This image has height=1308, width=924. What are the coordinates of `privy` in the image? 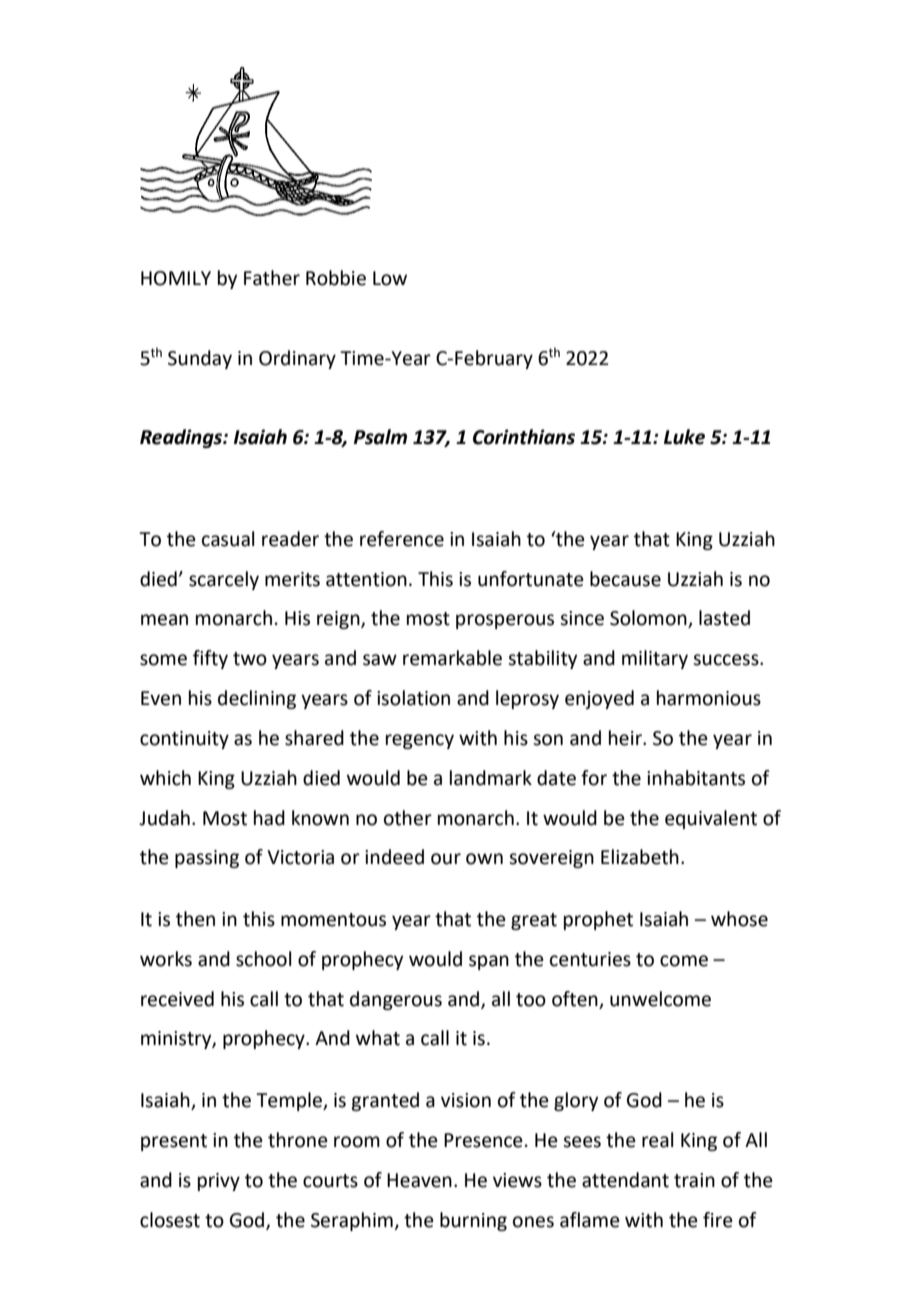 It's located at (219, 1182).
